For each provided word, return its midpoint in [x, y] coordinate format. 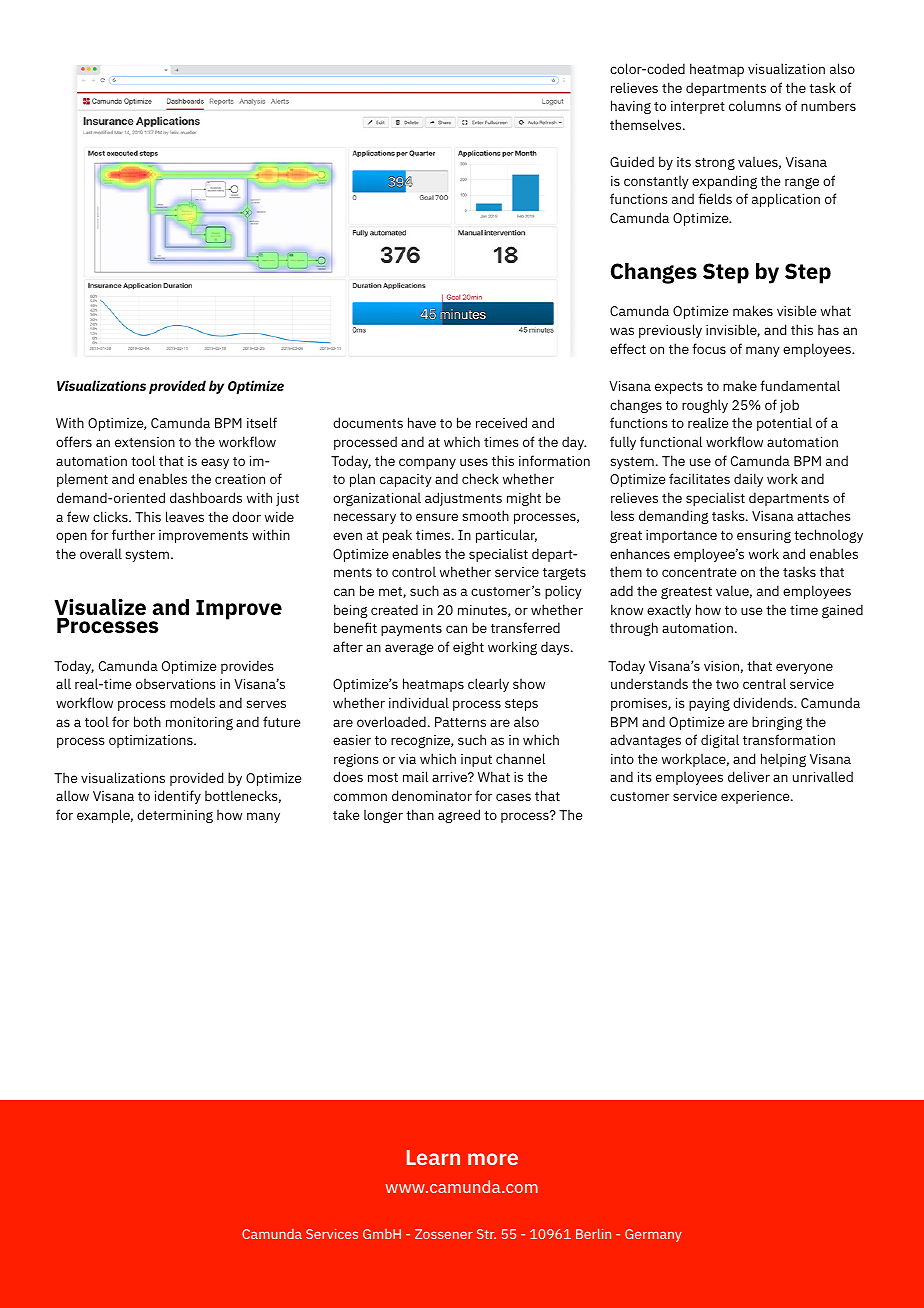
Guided [632, 161]
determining [175, 816]
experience [756, 797]
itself [262, 422]
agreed [459, 816]
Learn [433, 1157]
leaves [185, 516]
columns [755, 105]
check [480, 478]
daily [748, 480]
